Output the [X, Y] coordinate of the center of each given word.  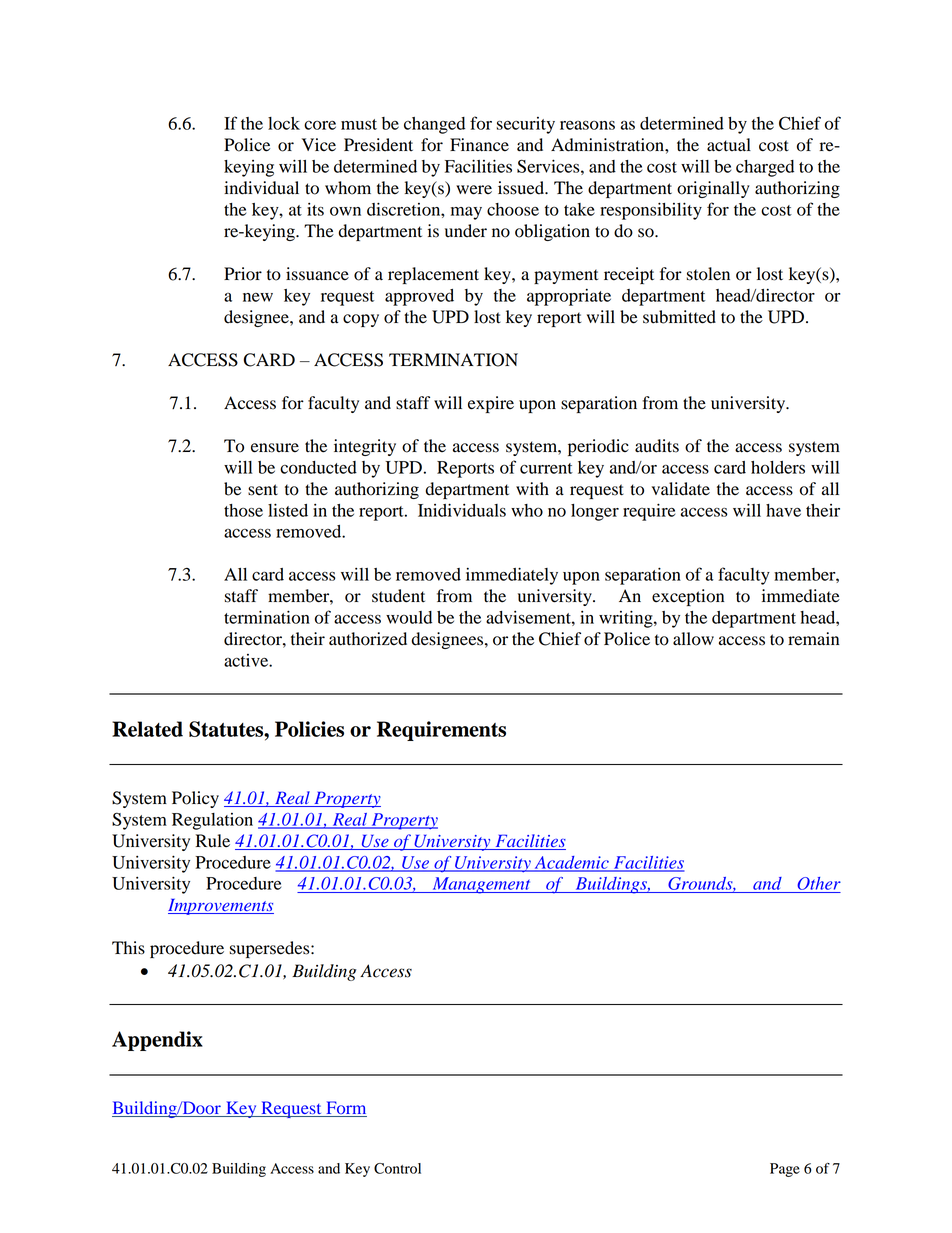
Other [818, 885]
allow [693, 639]
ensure [275, 448]
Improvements [221, 907]
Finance [479, 145]
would [409, 617]
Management [481, 885]
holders [778, 467]
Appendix [157, 1041]
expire [491, 404]
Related [147, 729]
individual [261, 188]
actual [729, 145]
